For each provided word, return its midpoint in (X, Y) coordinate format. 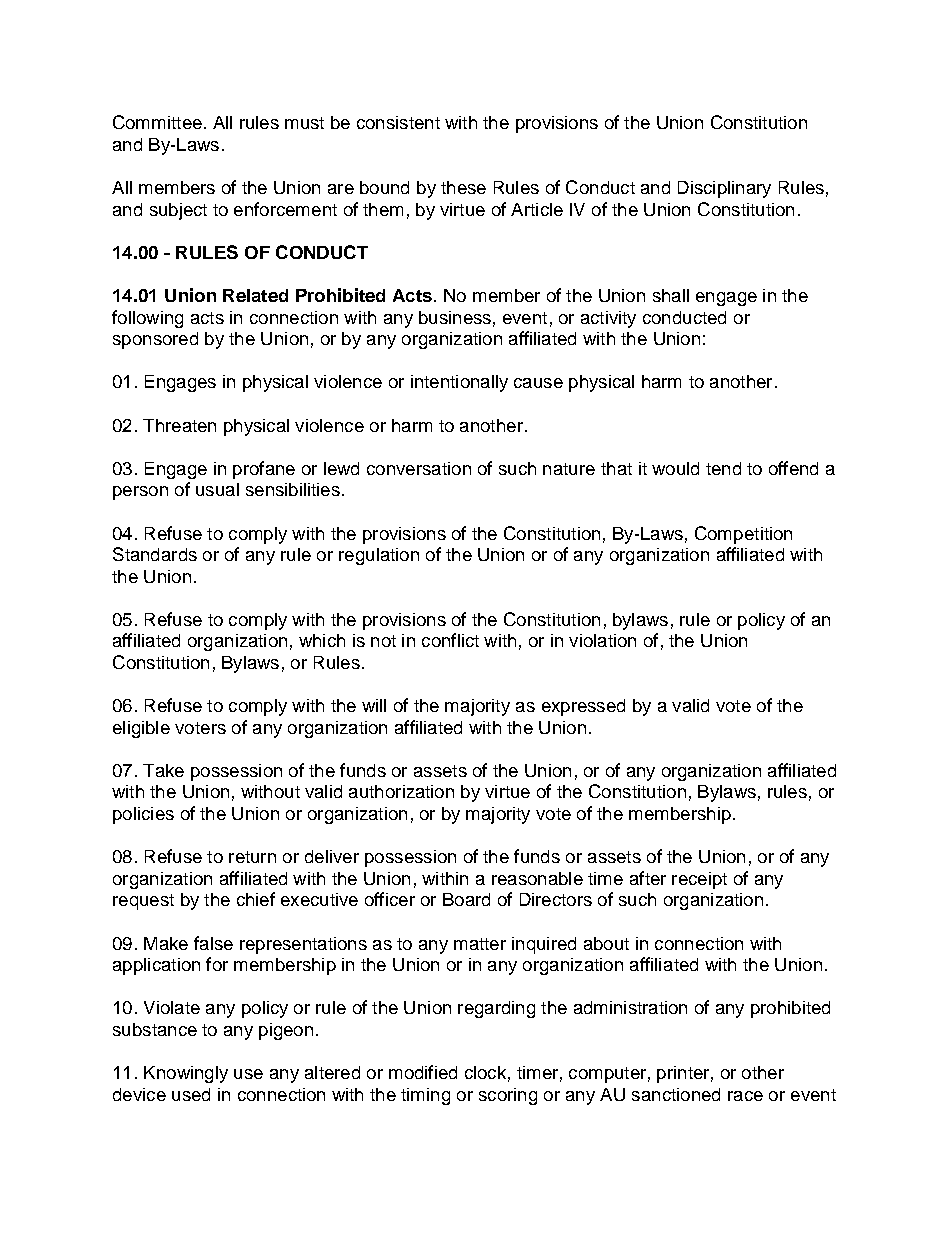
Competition (743, 535)
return (252, 857)
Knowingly (186, 1074)
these (463, 187)
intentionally (459, 383)
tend (723, 468)
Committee (157, 122)
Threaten (179, 425)
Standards (155, 554)
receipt (699, 880)
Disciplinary (724, 189)
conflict (450, 640)
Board (466, 899)
